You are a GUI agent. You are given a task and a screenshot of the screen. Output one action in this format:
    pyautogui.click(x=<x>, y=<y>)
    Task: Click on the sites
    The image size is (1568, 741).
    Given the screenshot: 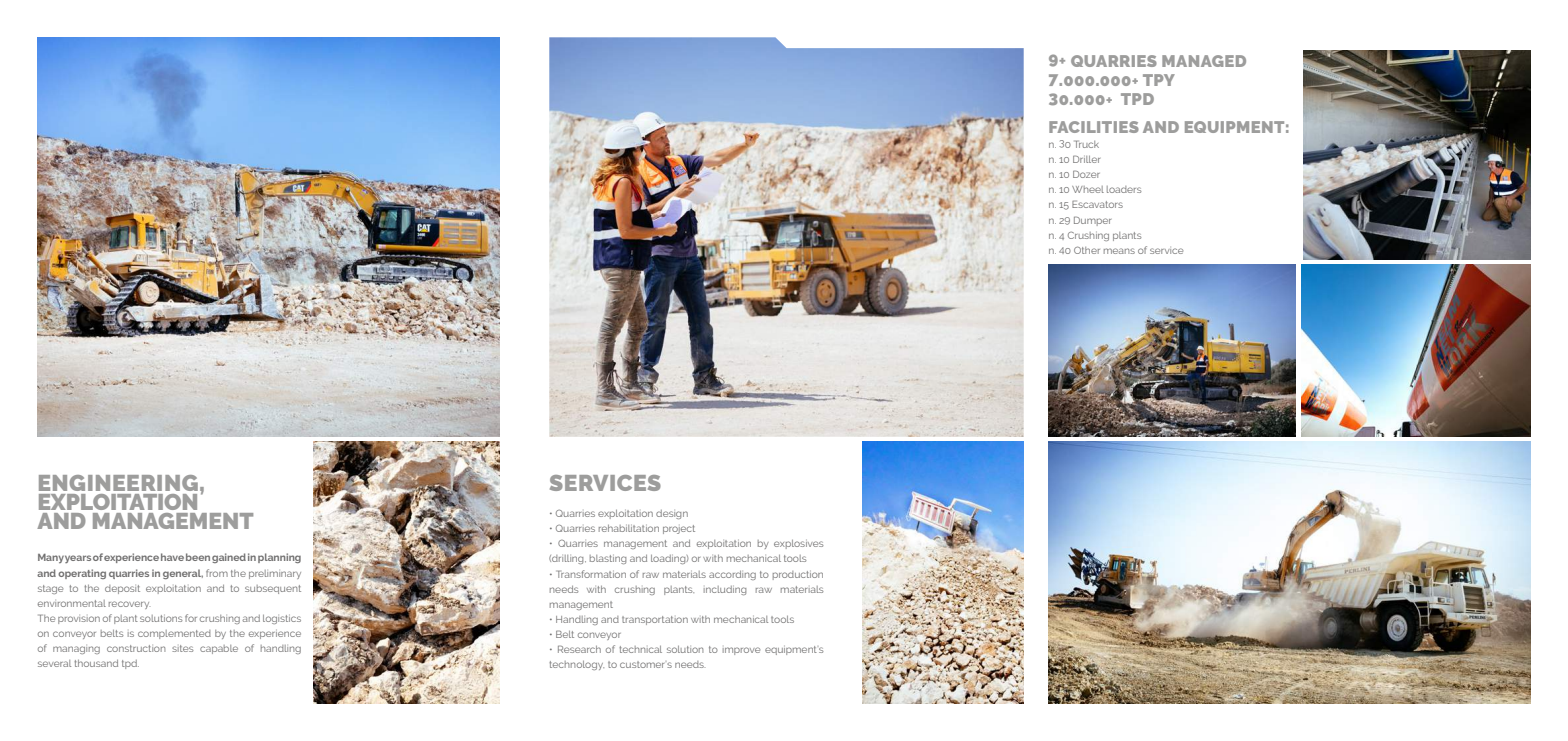 What is the action you would take?
    pyautogui.click(x=182, y=648)
